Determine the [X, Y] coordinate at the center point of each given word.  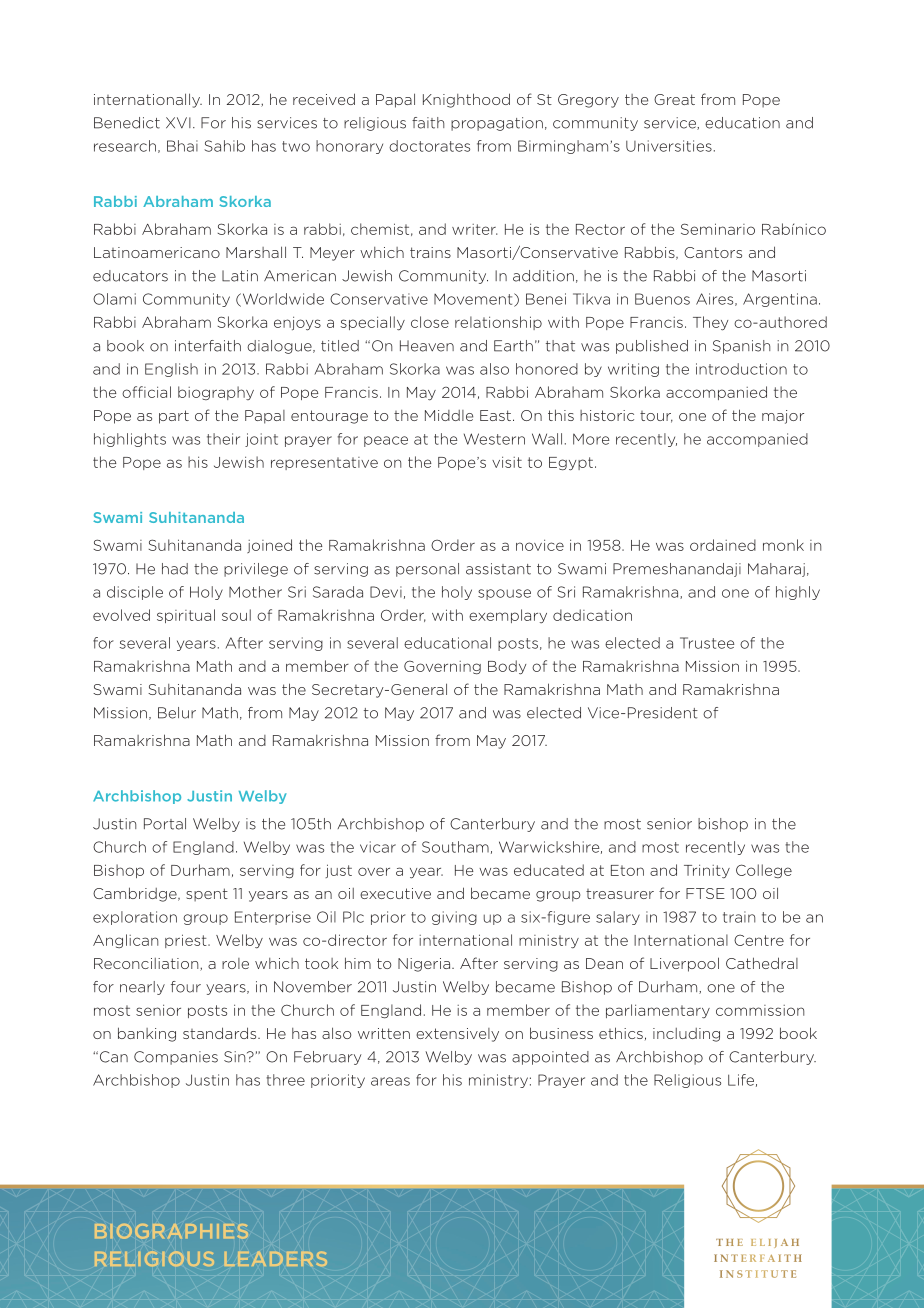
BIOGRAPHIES [171, 1231]
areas [390, 1081]
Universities [669, 146]
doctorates [429, 146]
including [686, 1035]
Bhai [182, 146]
